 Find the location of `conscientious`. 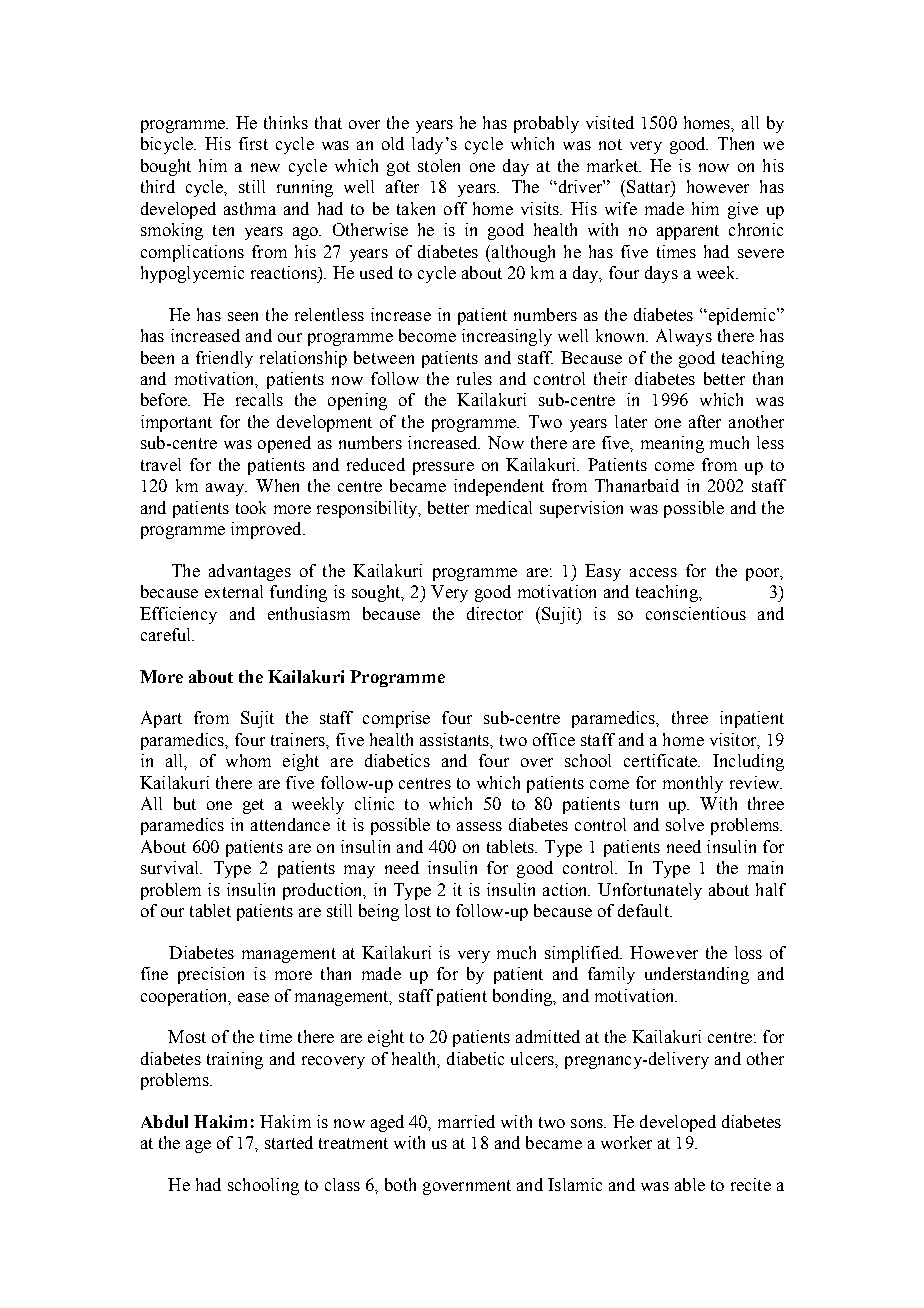

conscientious is located at coordinates (696, 613).
